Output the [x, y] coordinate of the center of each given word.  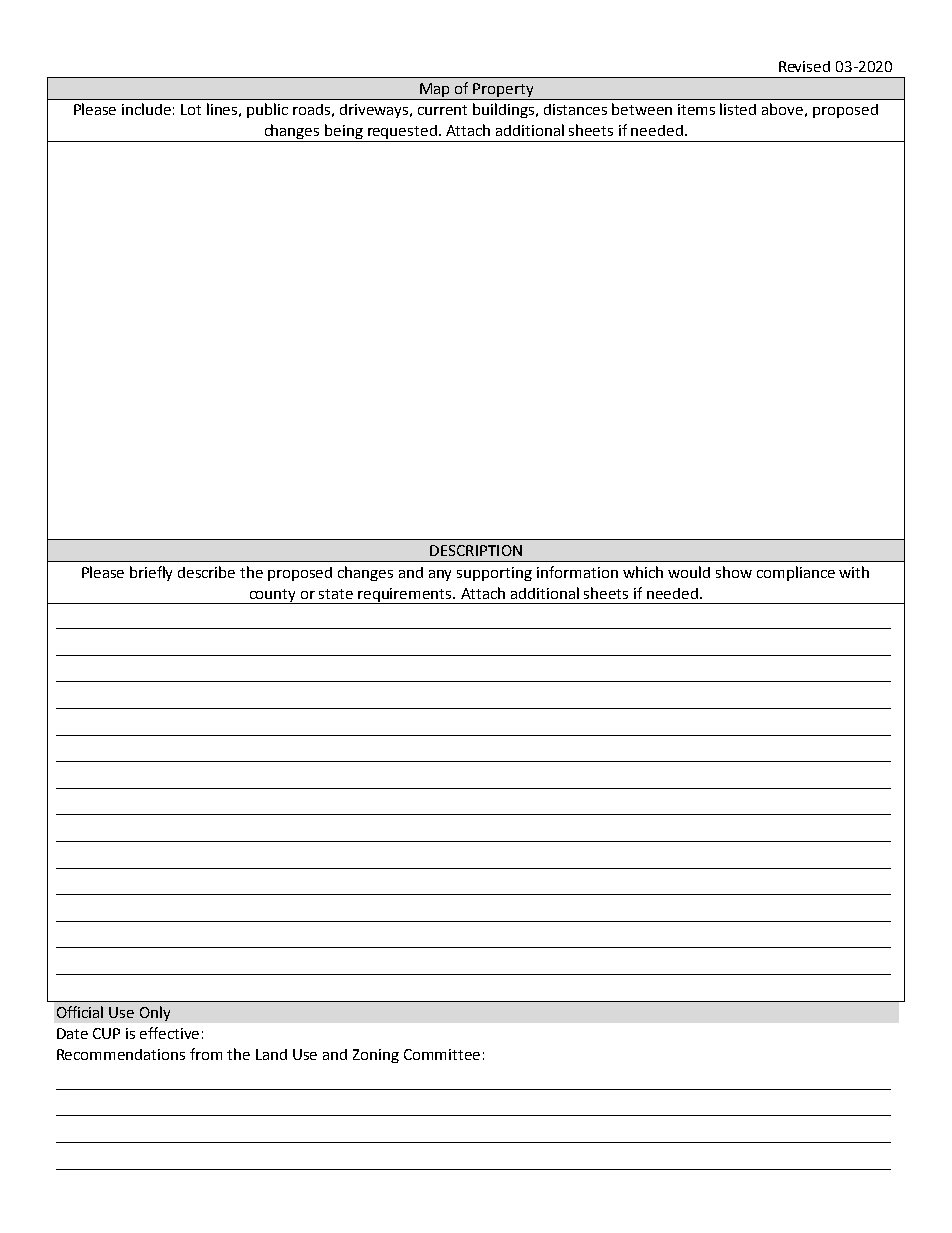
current [442, 110]
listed [738, 109]
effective [169, 1033]
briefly [151, 573]
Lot [191, 109]
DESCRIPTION [476, 550]
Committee [442, 1054]
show [734, 572]
